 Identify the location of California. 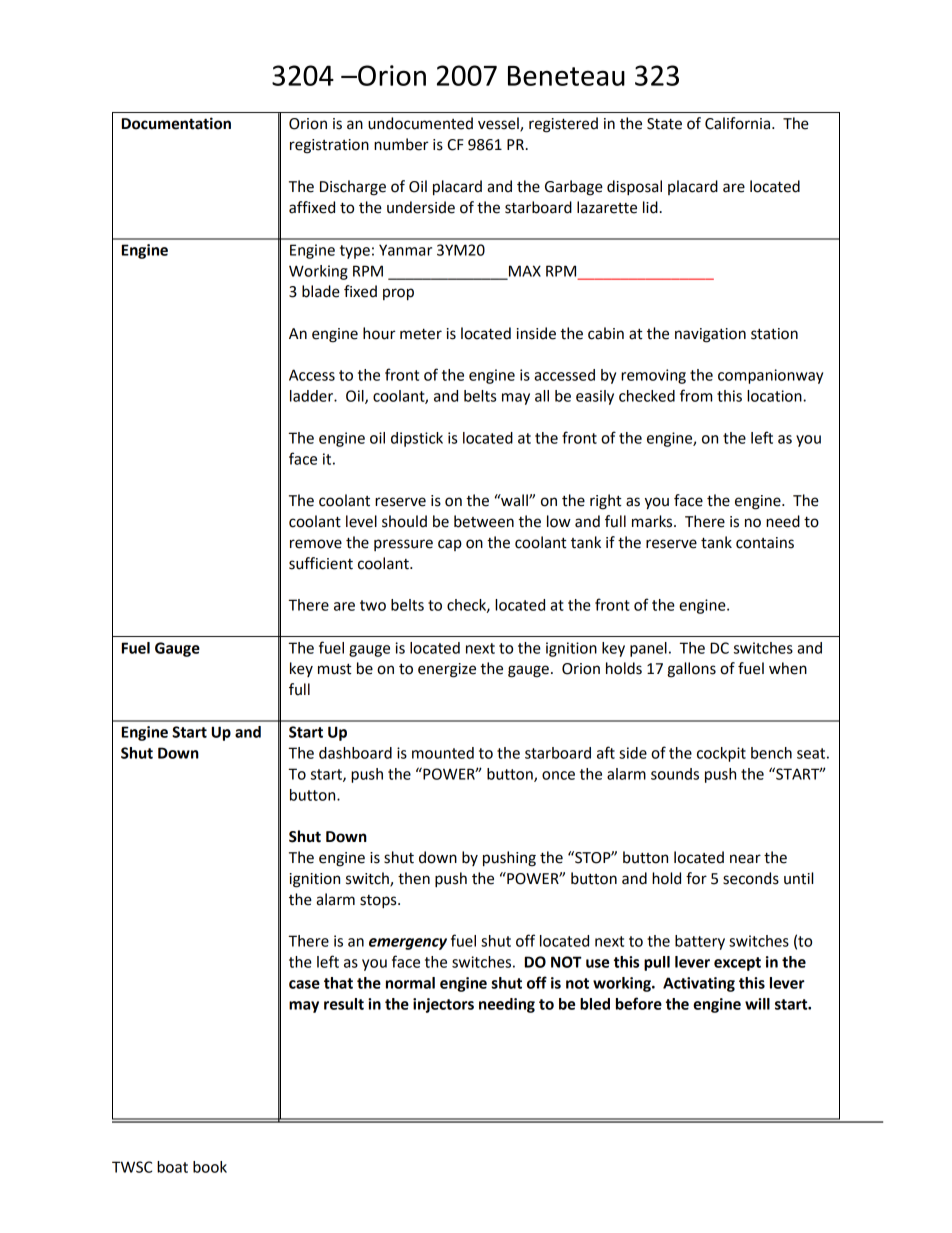
(737, 123).
